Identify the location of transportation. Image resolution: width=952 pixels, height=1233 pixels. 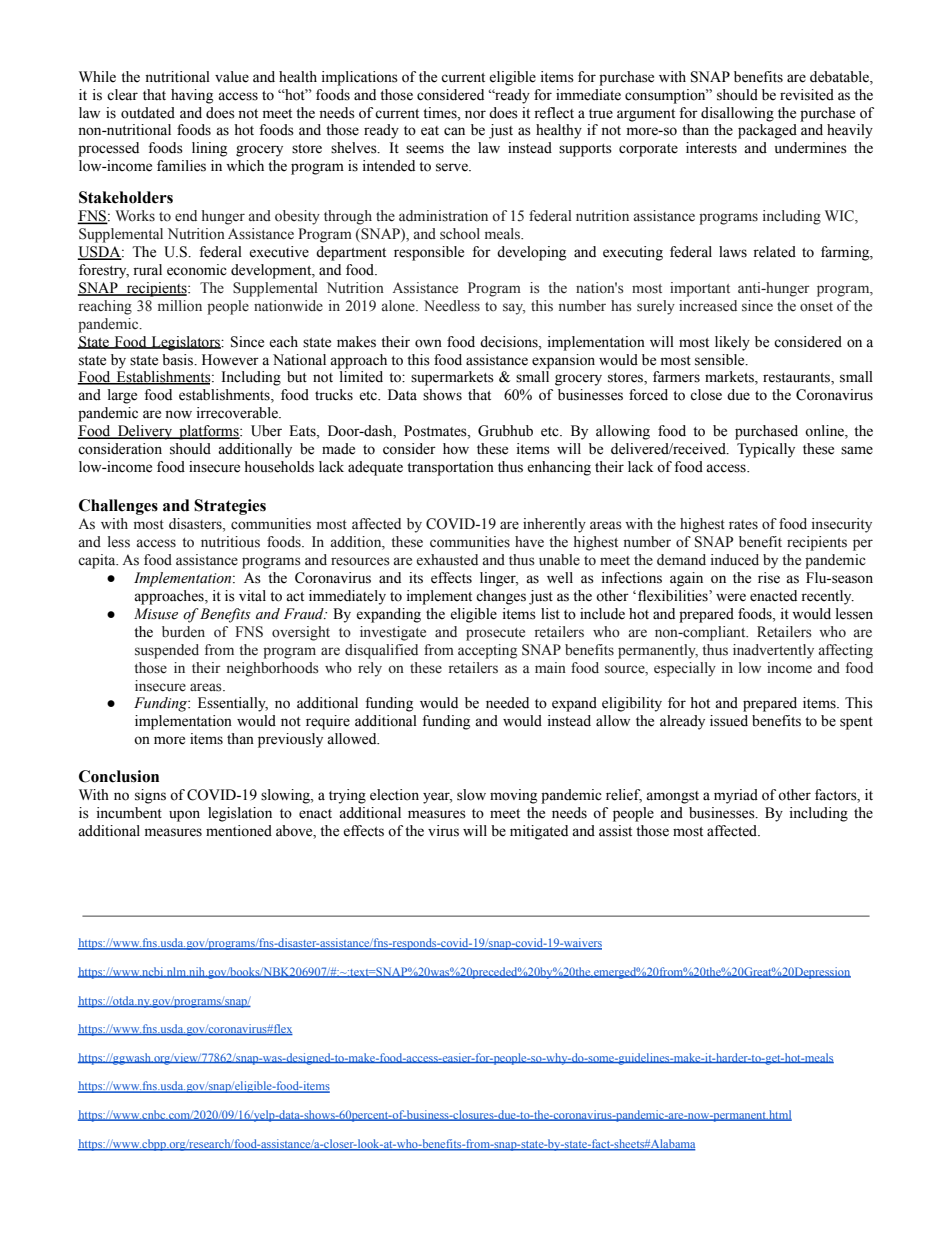
(450, 468).
